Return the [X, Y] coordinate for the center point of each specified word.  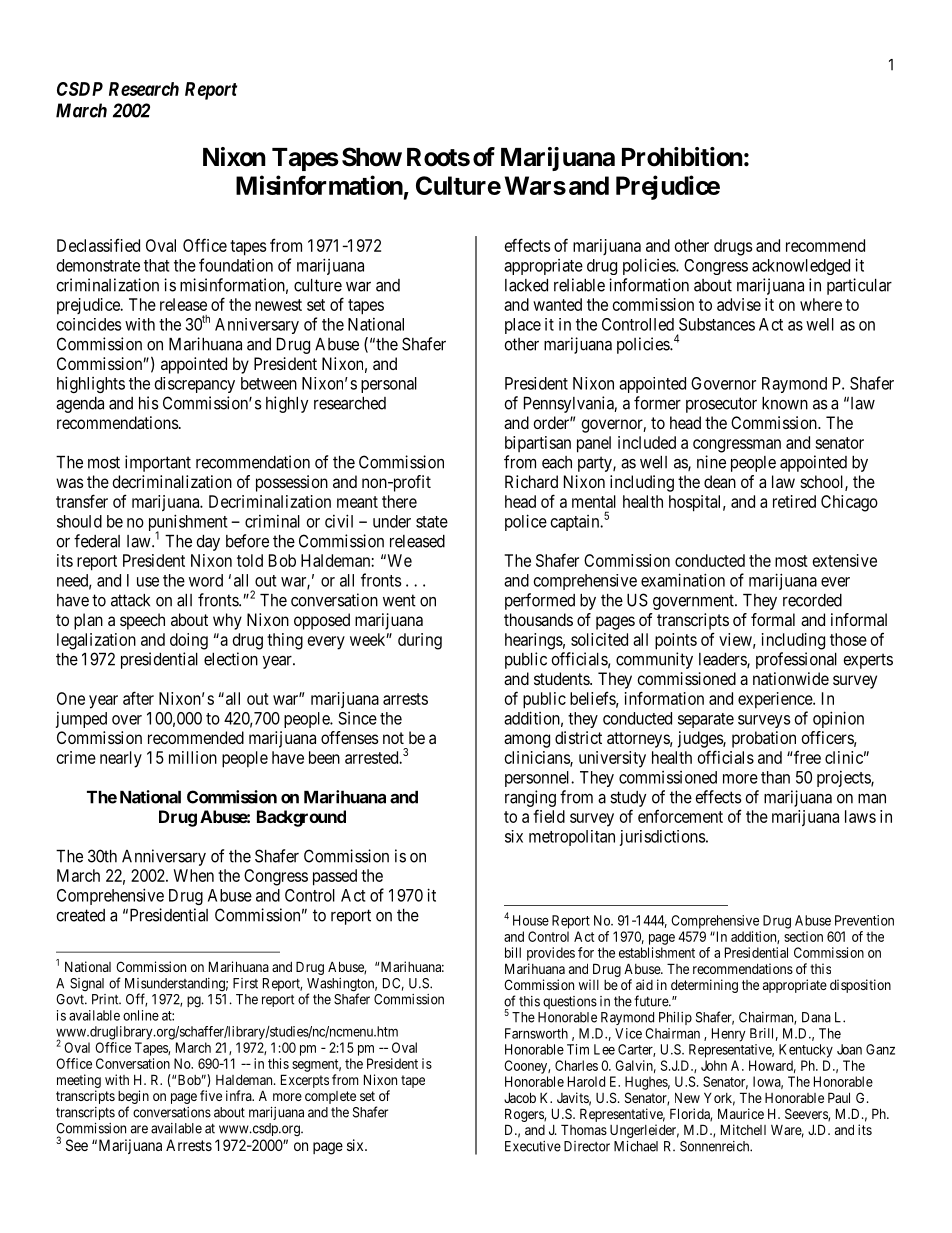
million [193, 757]
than [775, 777]
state [432, 522]
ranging [530, 798]
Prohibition [682, 157]
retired [794, 501]
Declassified [98, 245]
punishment [188, 524]
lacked [526, 285]
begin [133, 1098]
